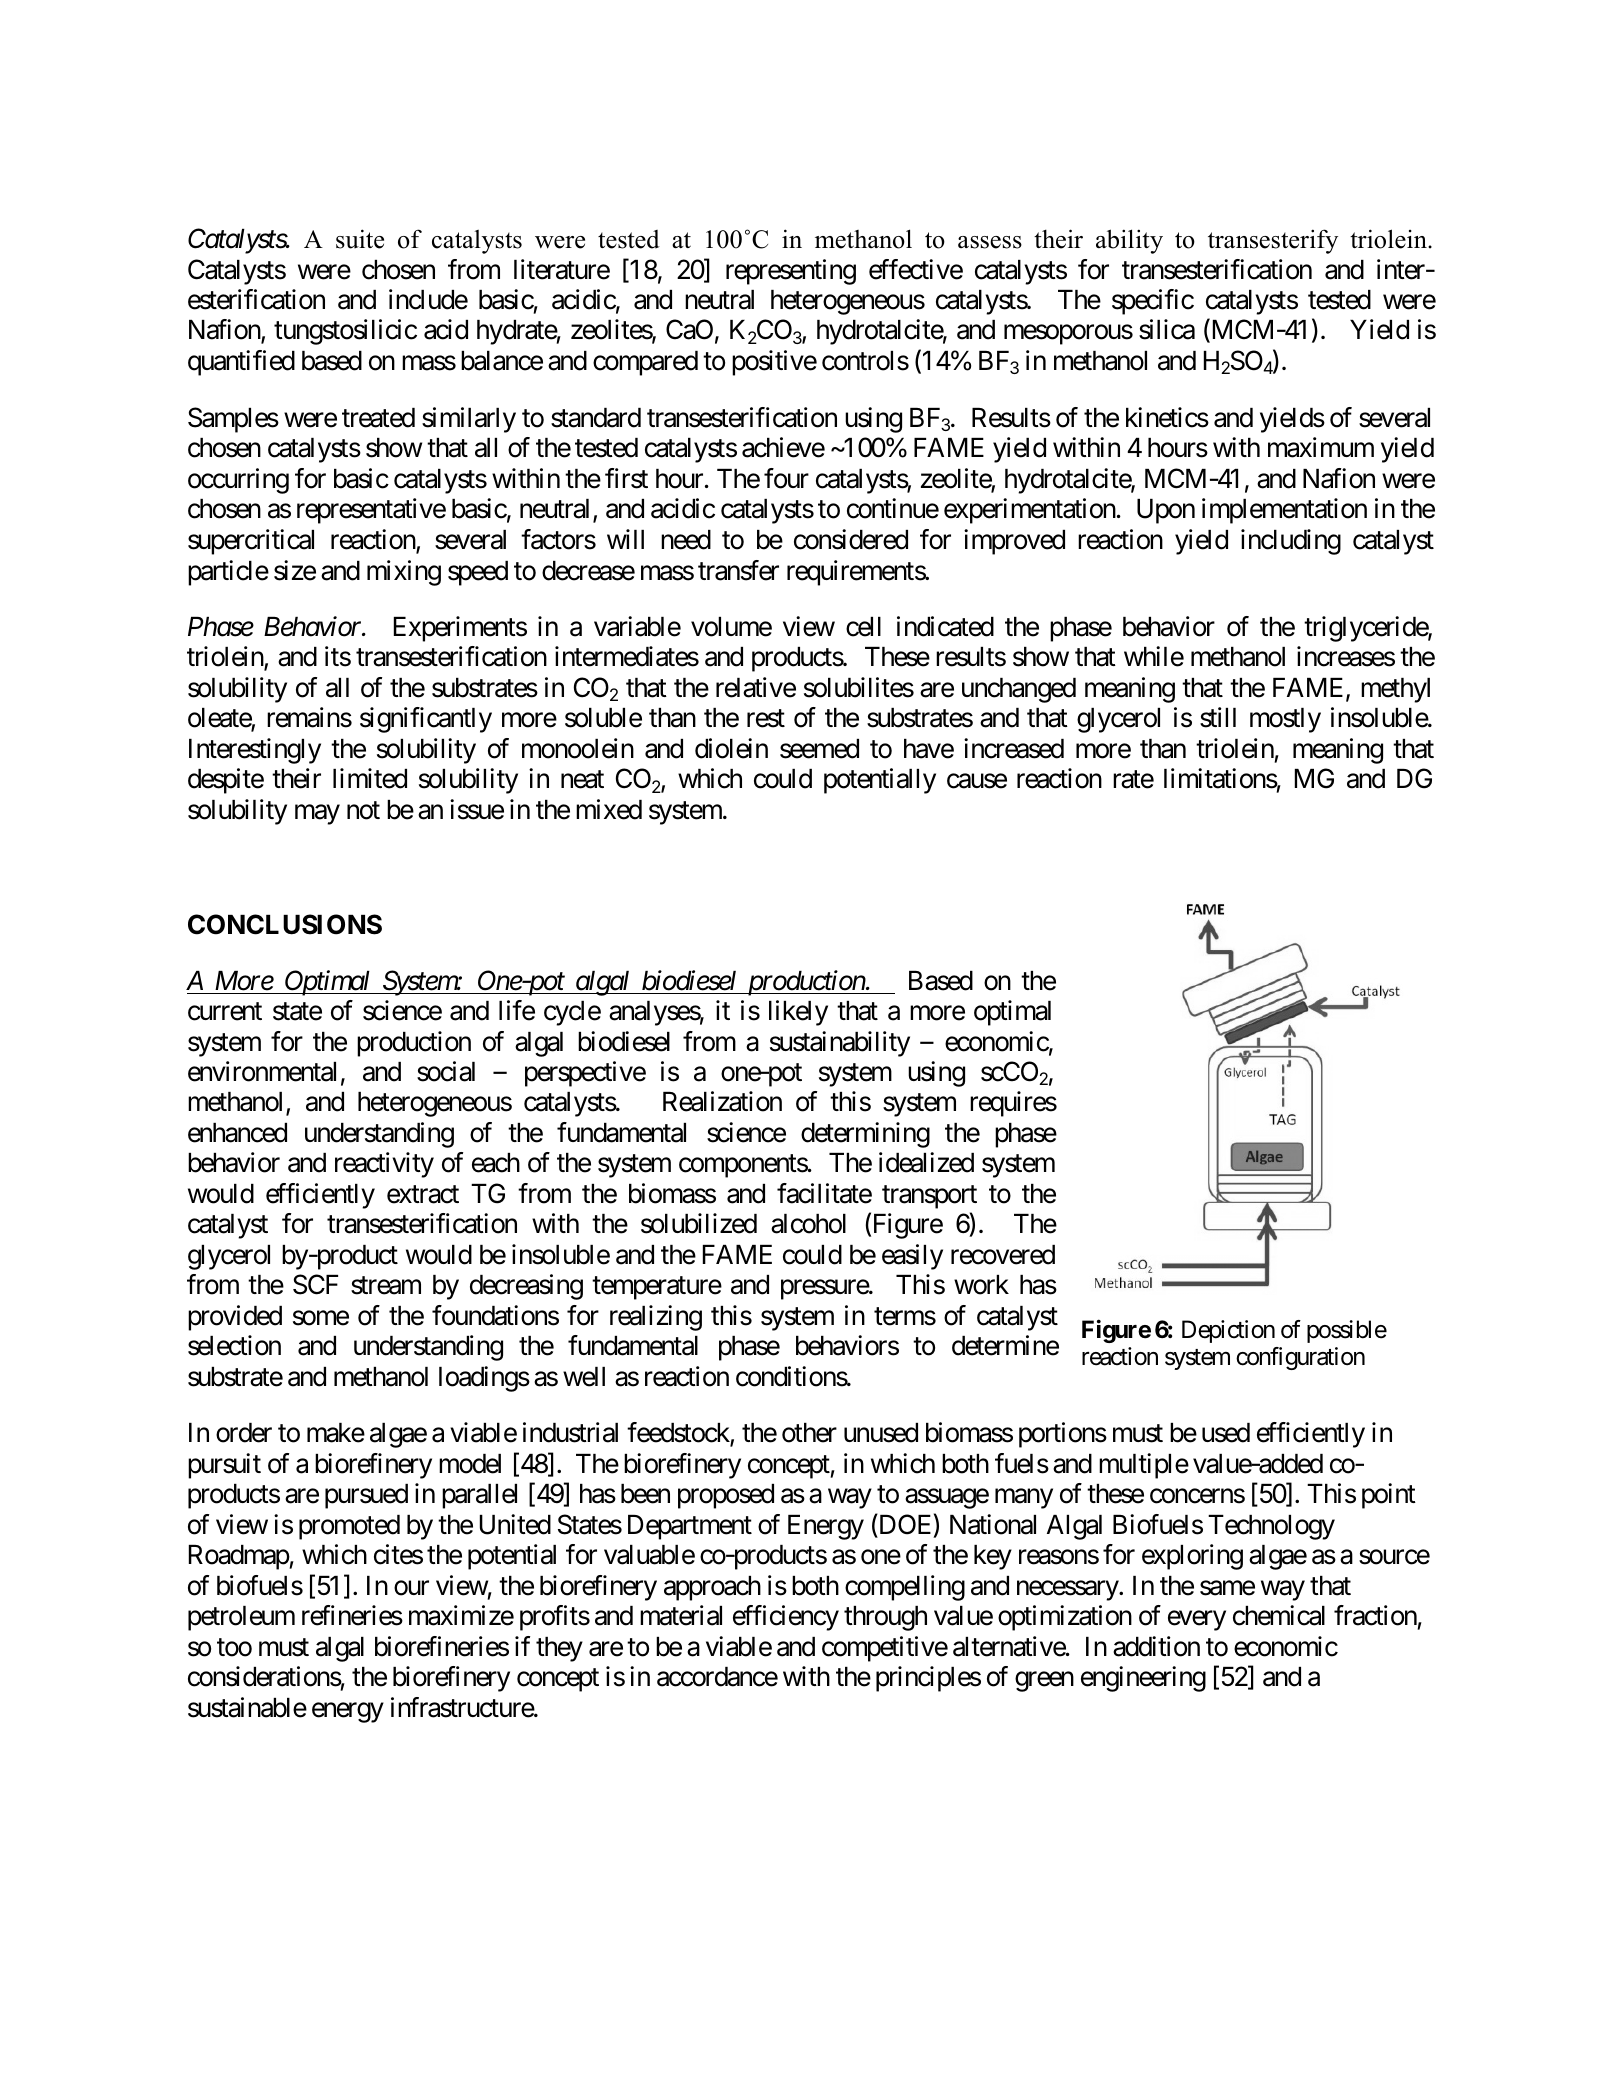 This page has height=2097, width=1620. I want to click on efficiency, so click(786, 1618).
